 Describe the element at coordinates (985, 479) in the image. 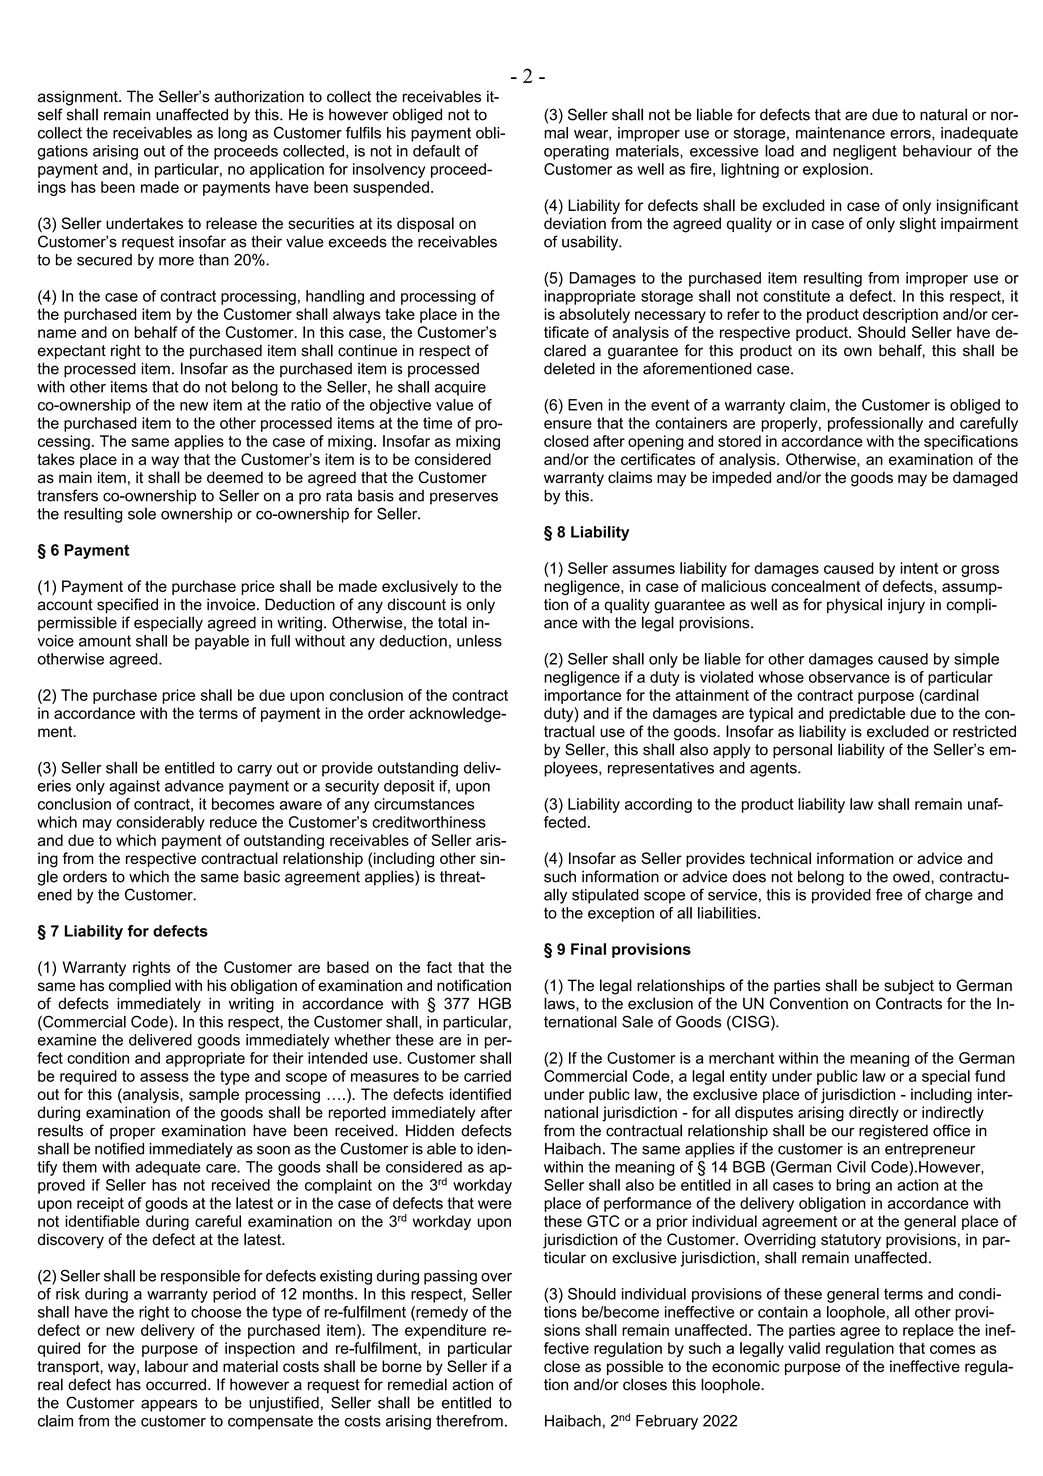

I see `damaged` at that location.
